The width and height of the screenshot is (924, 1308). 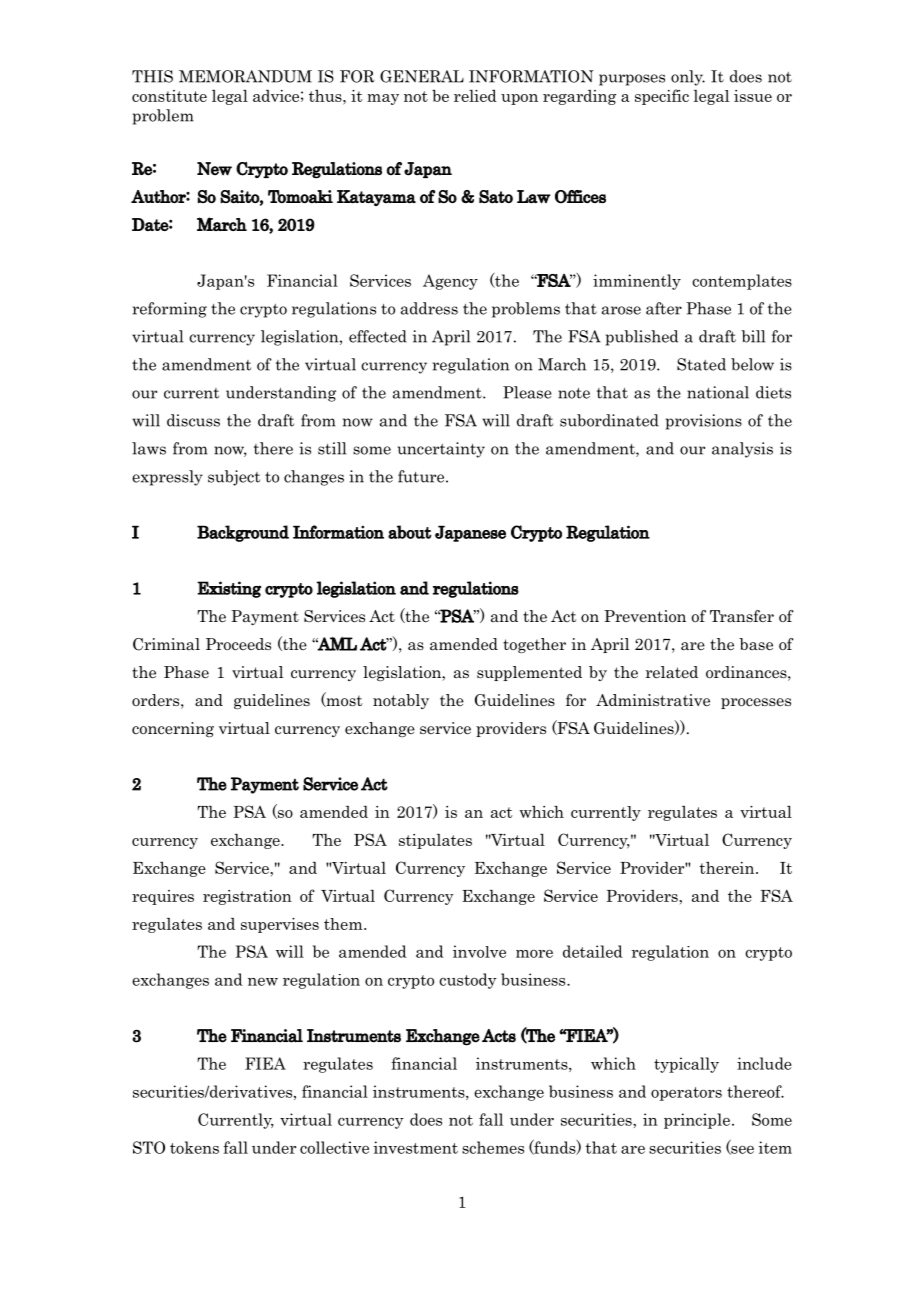 I want to click on tokens, so click(x=194, y=1147).
